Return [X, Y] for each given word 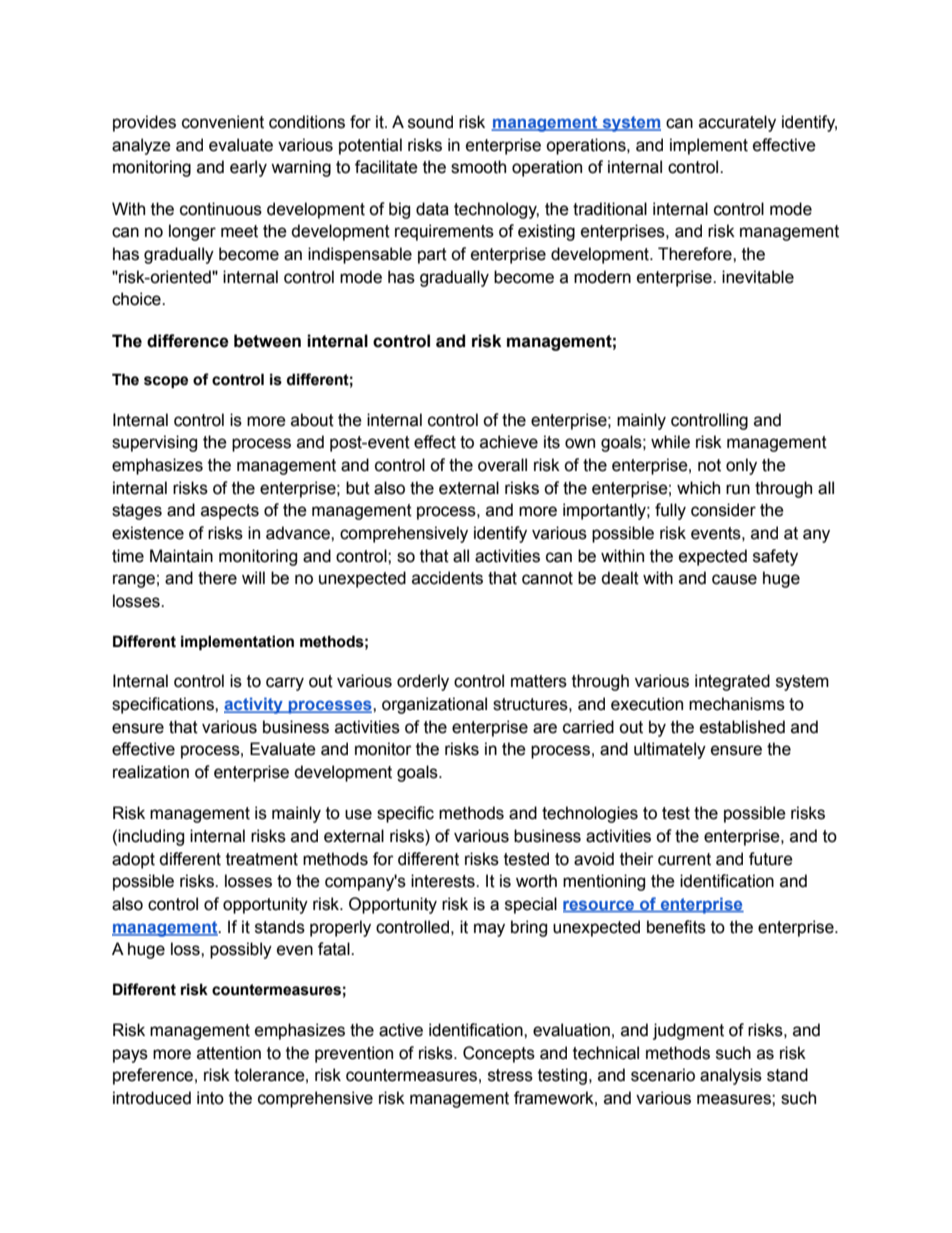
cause [734, 579]
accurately [737, 123]
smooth [478, 167]
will [253, 577]
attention [229, 1053]
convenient [223, 122]
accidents [447, 578]
